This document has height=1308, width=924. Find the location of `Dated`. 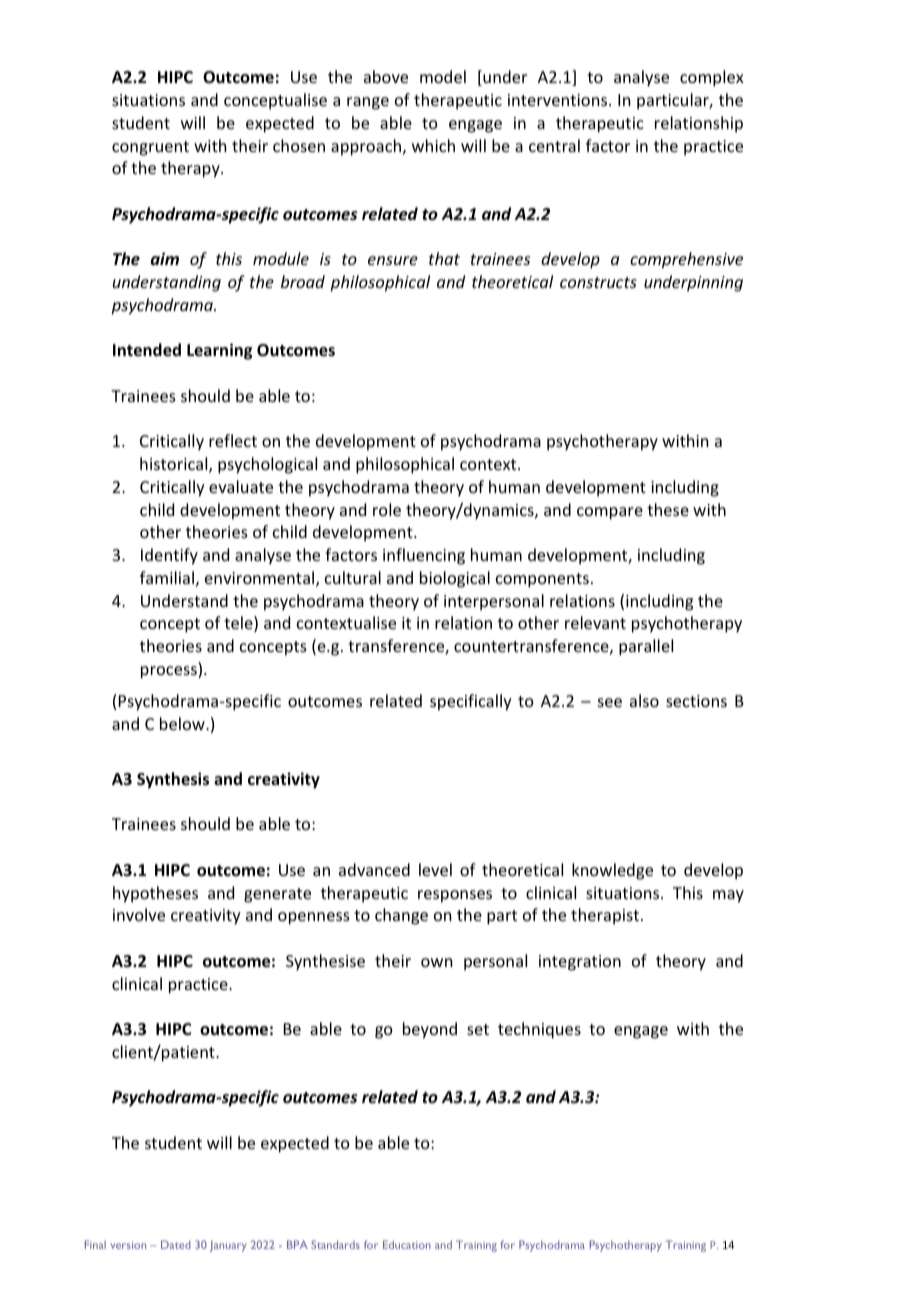

Dated is located at coordinates (176, 1244).
